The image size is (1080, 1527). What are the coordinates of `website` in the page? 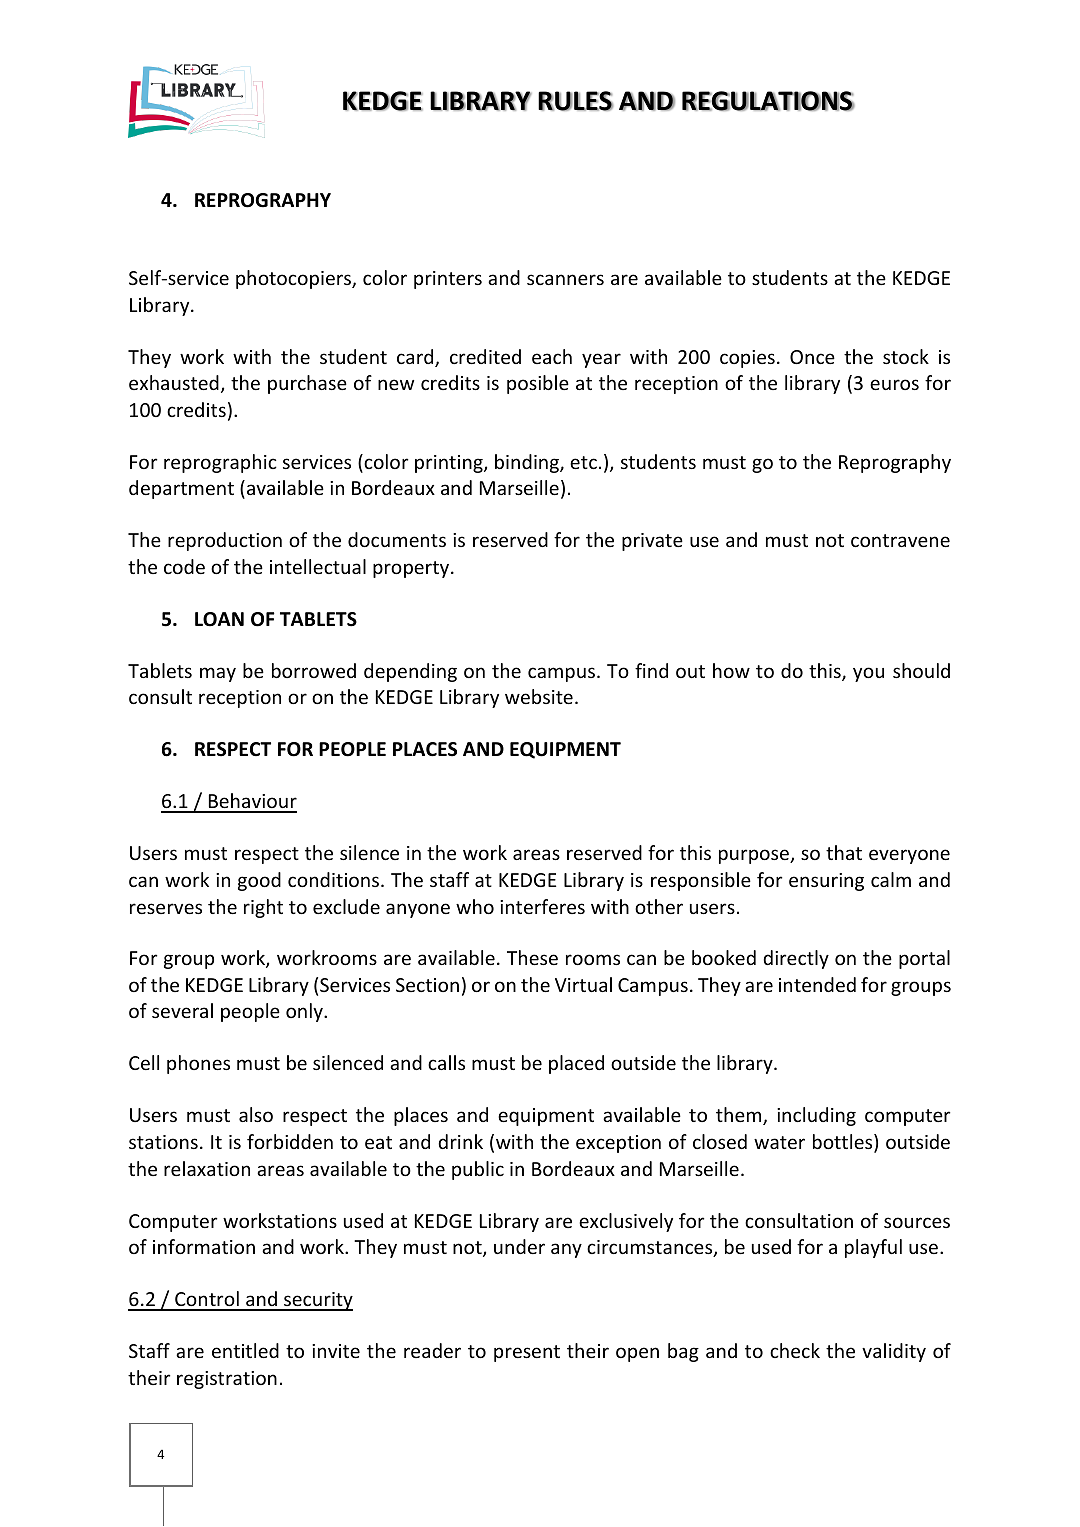 It's located at (539, 696).
